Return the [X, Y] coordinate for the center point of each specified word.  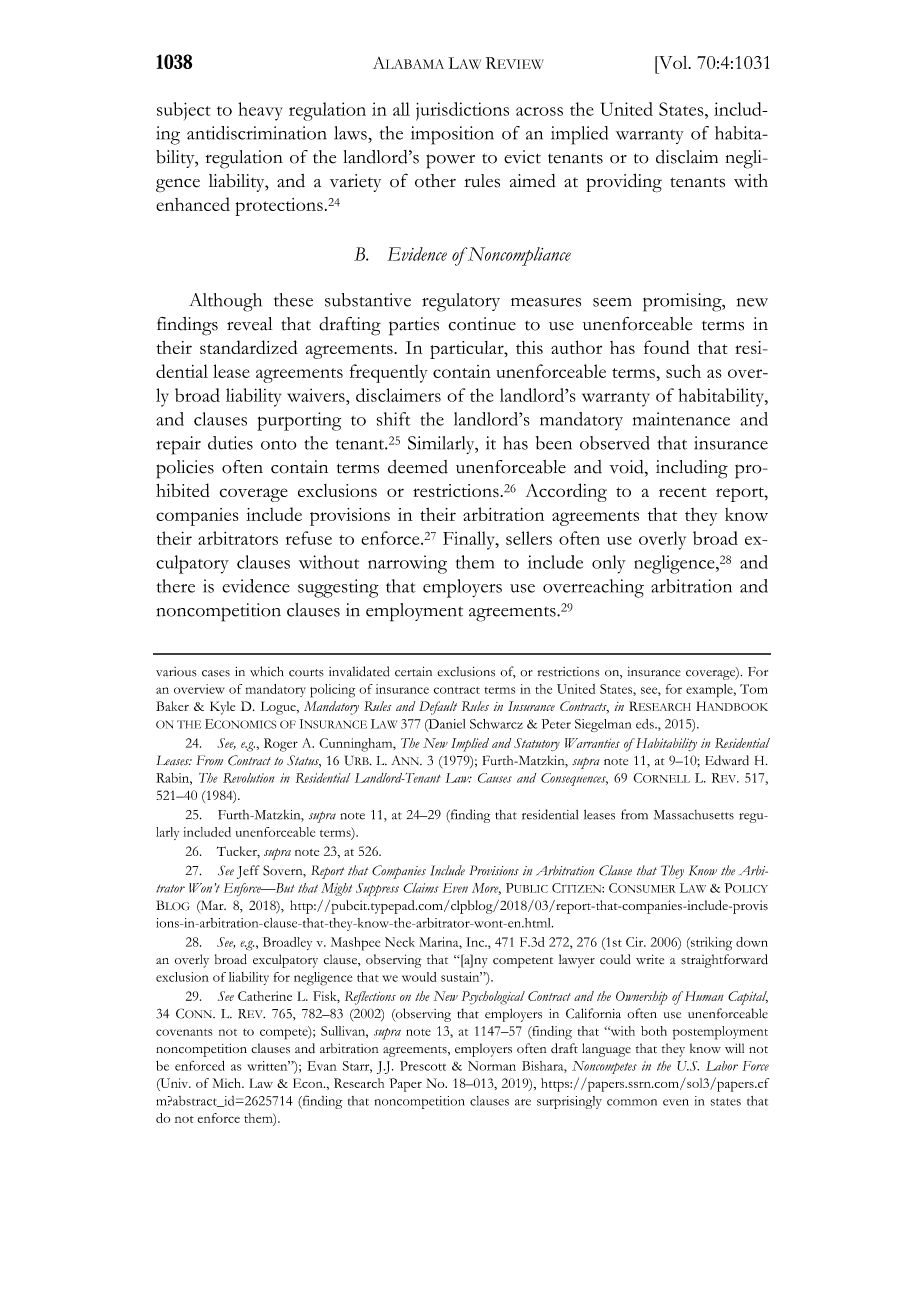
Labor [722, 1066]
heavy [260, 111]
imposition [452, 135]
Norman [492, 1066]
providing [624, 183]
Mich [227, 1083]
